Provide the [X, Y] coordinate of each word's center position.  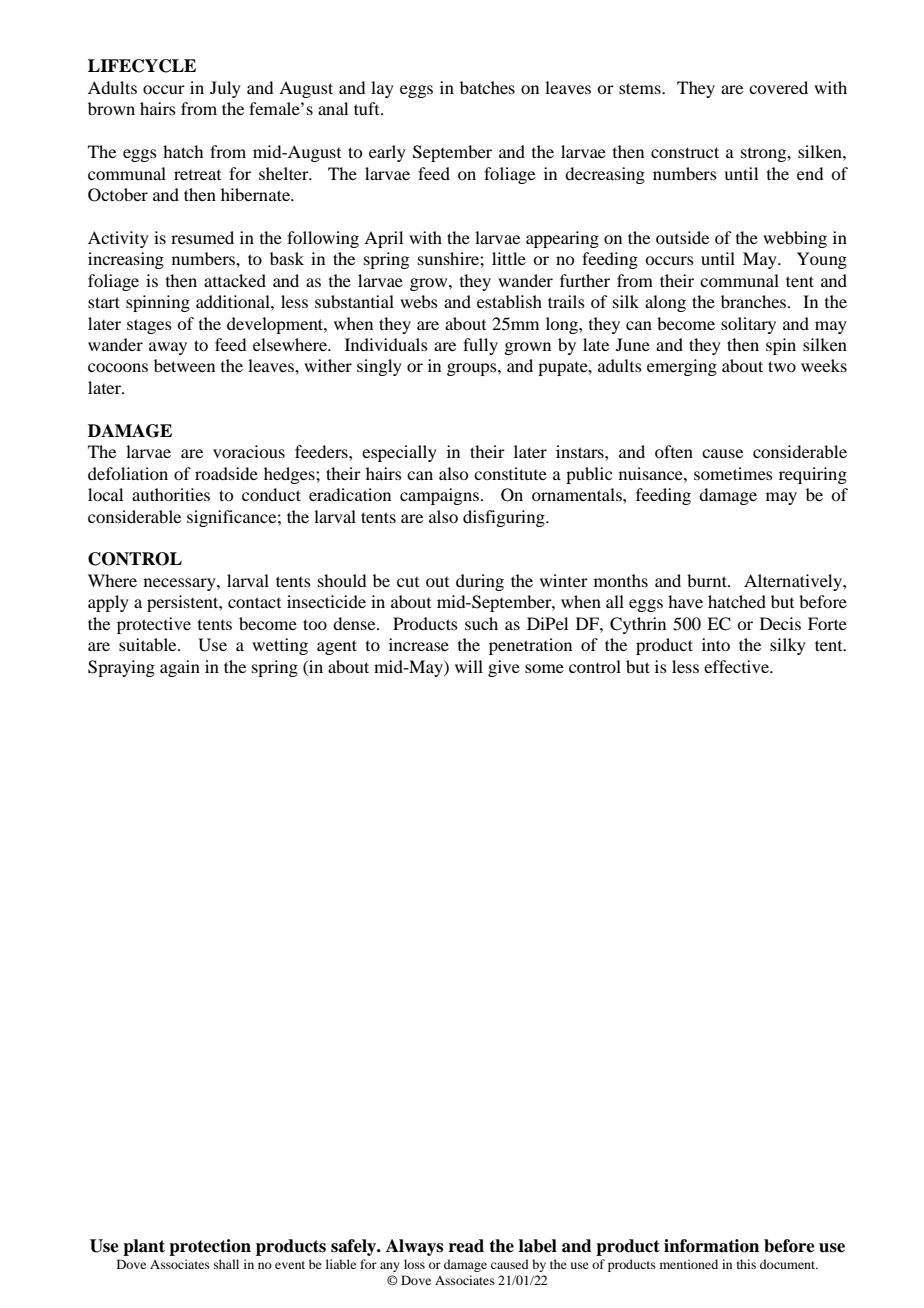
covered [778, 87]
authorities [171, 494]
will [469, 666]
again [180, 668]
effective [737, 666]
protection [210, 1247]
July [225, 89]
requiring [813, 475]
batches [487, 87]
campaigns [439, 496]
